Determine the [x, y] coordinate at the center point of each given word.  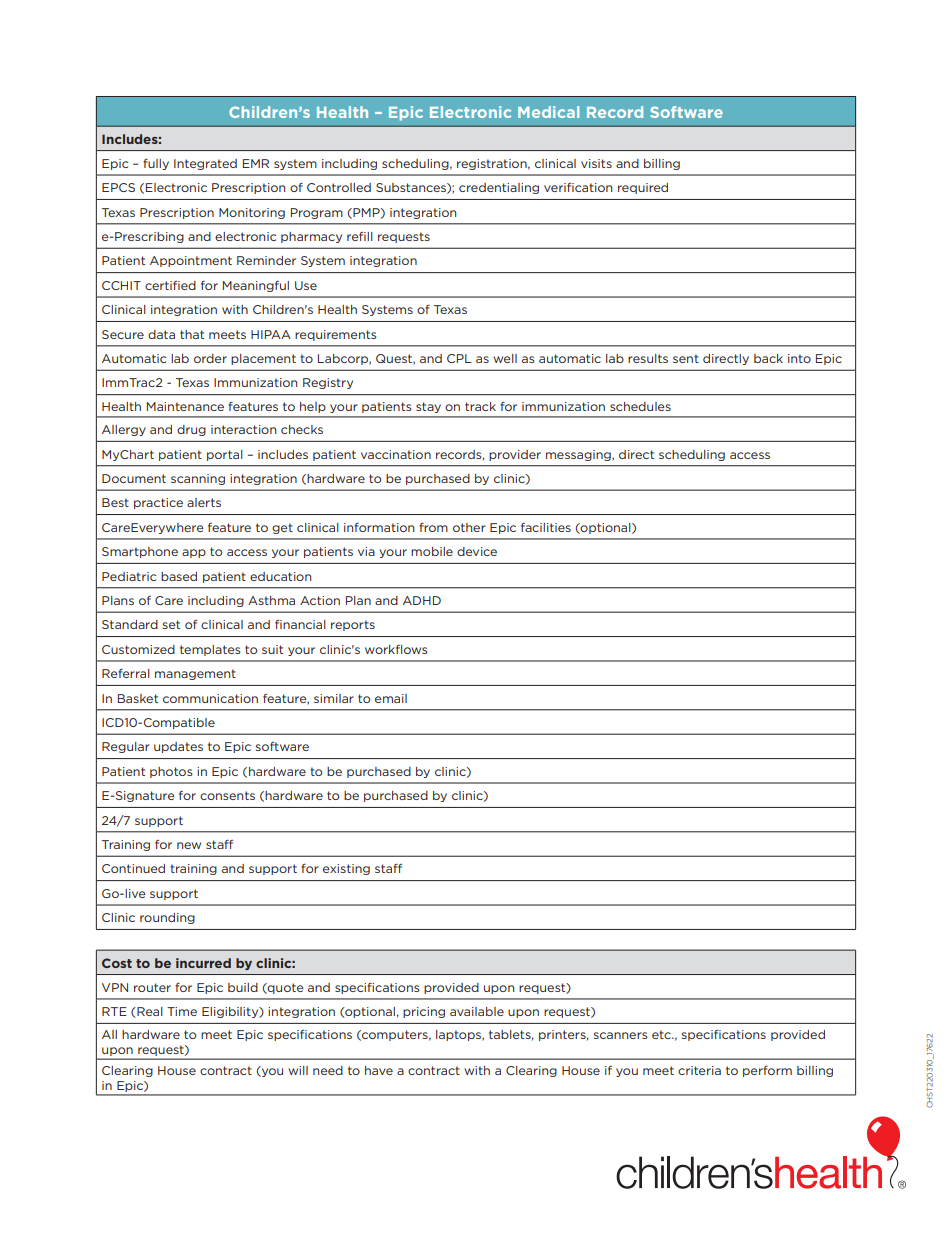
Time [182, 1011]
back [768, 358]
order [210, 358]
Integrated [205, 164]
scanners [621, 1035]
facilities [546, 527]
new [189, 845]
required [643, 188]
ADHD [422, 600]
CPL [459, 358]
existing [346, 869]
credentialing [499, 188]
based [179, 576]
